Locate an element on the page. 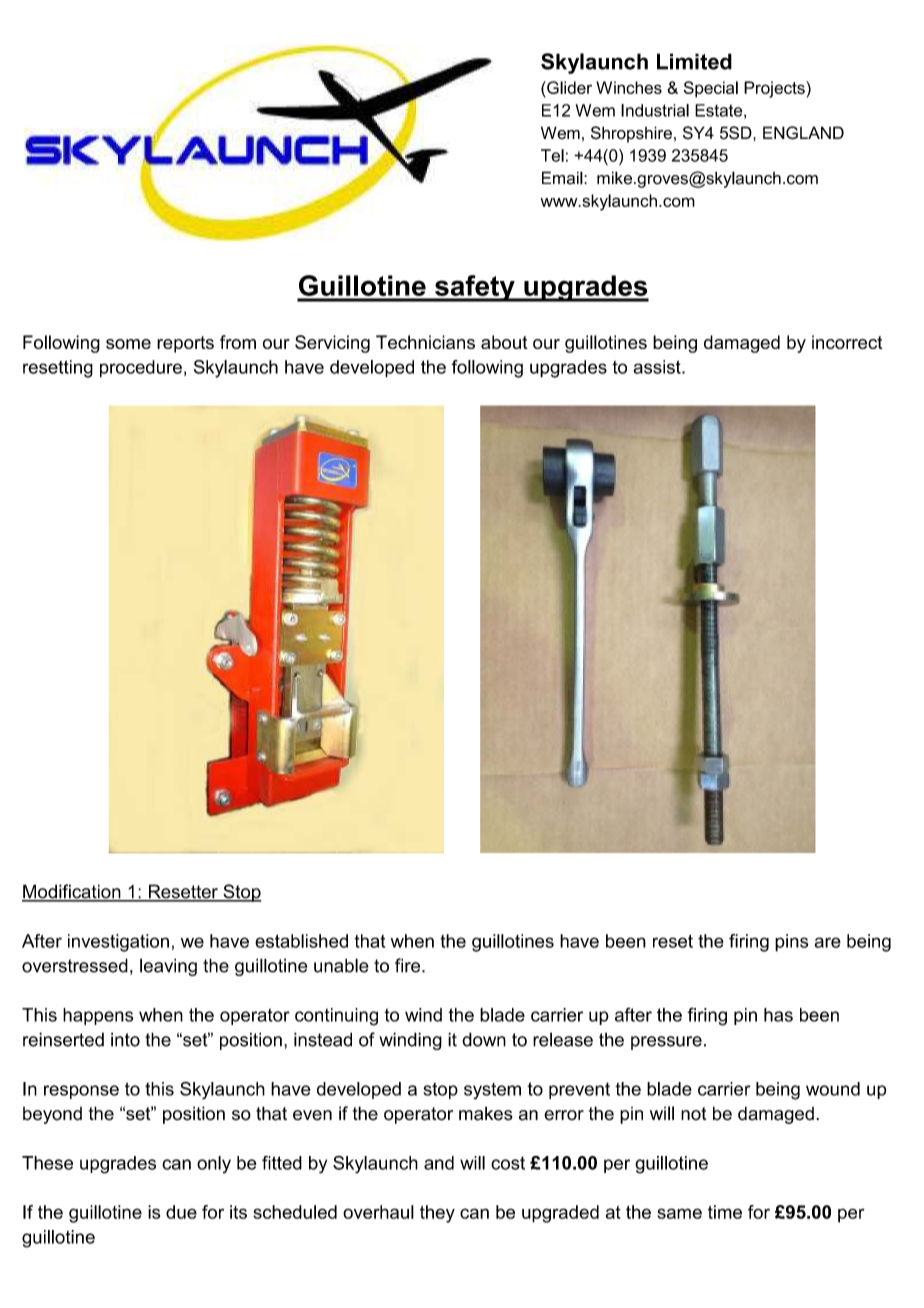 This page has height=1308, width=924. Glider is located at coordinates (568, 87).
